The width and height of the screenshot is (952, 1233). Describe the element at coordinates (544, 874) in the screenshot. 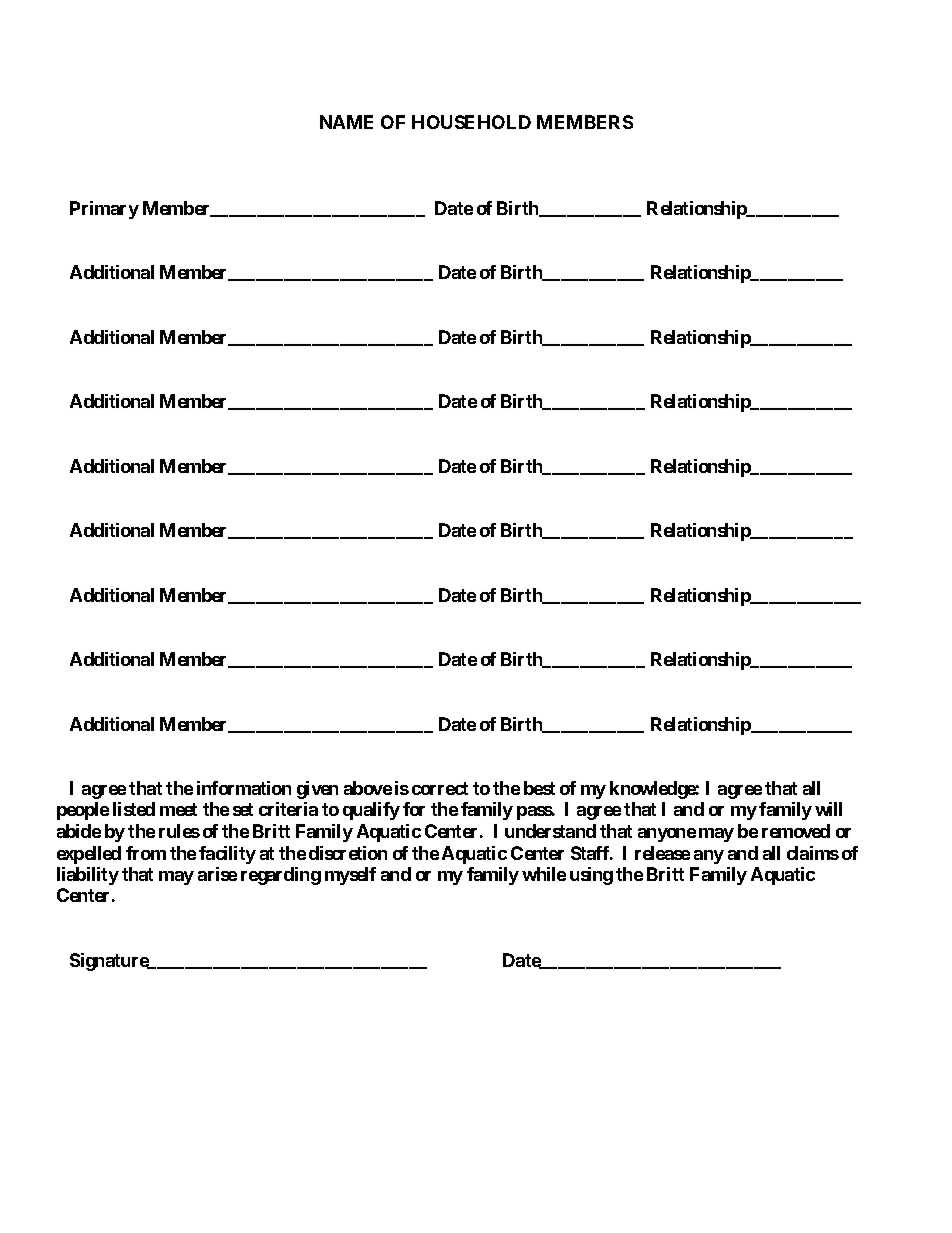

I see `while` at that location.
